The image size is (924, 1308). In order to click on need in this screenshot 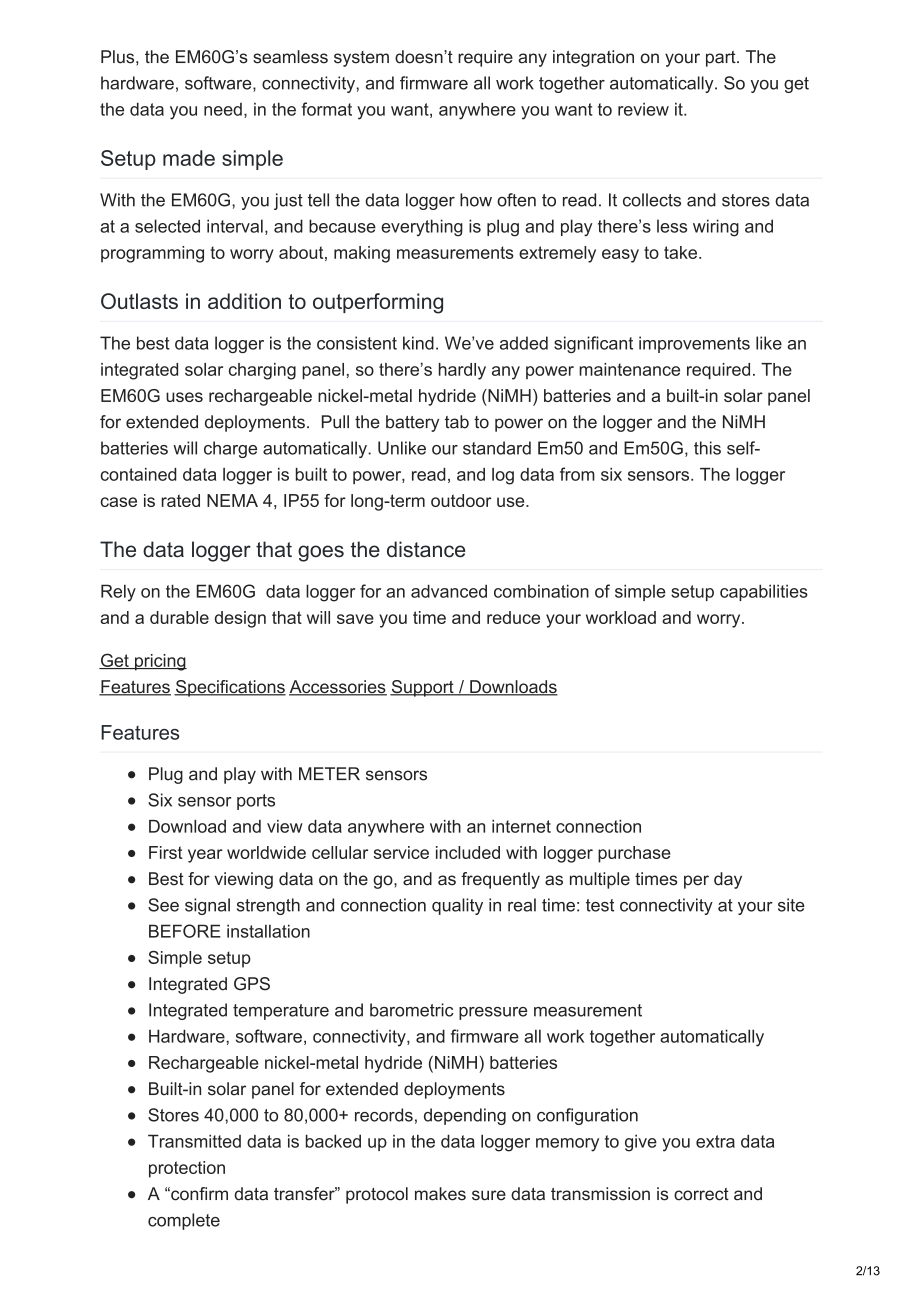, I will do `click(223, 109)`.
